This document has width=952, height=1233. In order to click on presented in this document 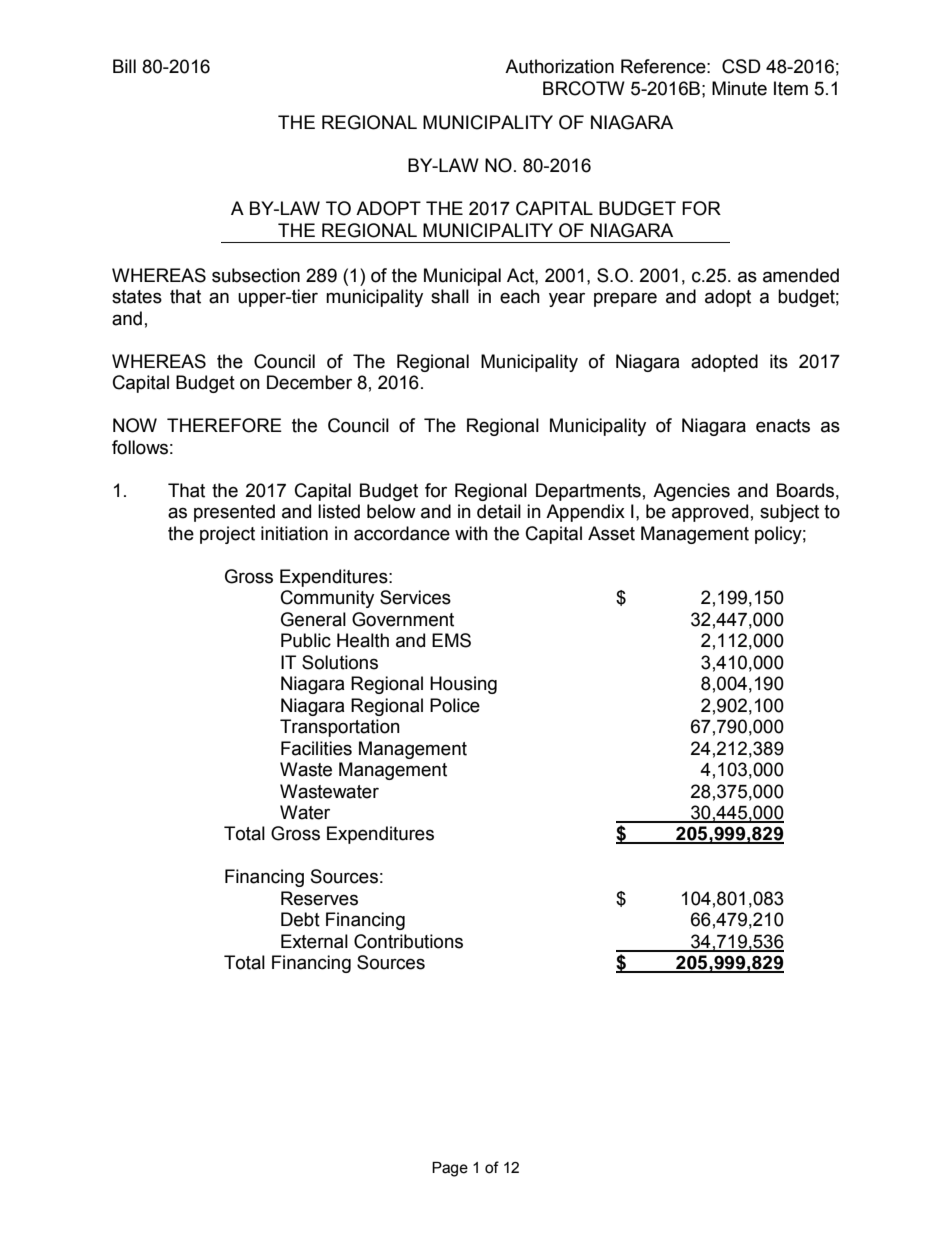, I will do `click(234, 513)`.
